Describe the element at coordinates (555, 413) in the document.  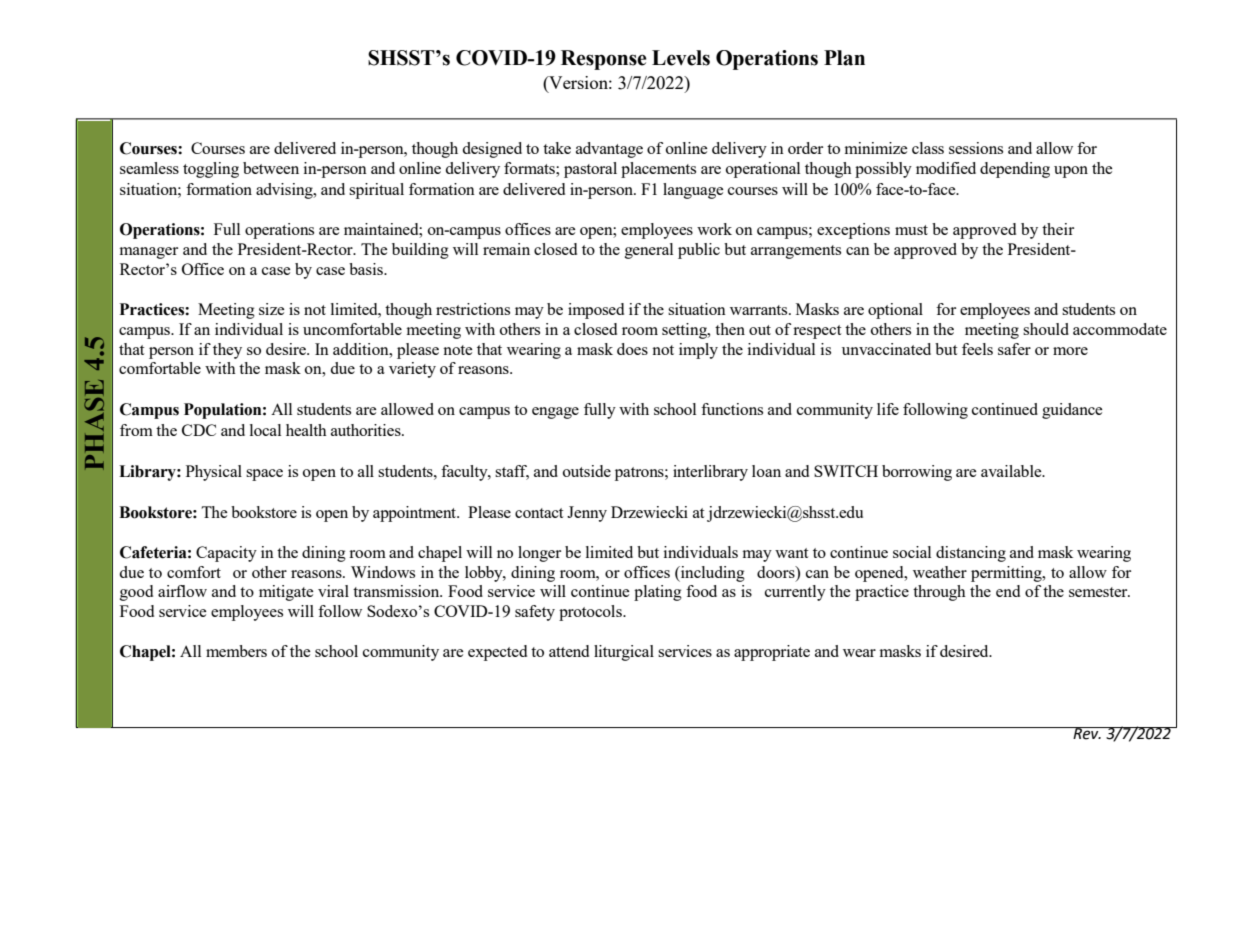
I see `engage` at that location.
